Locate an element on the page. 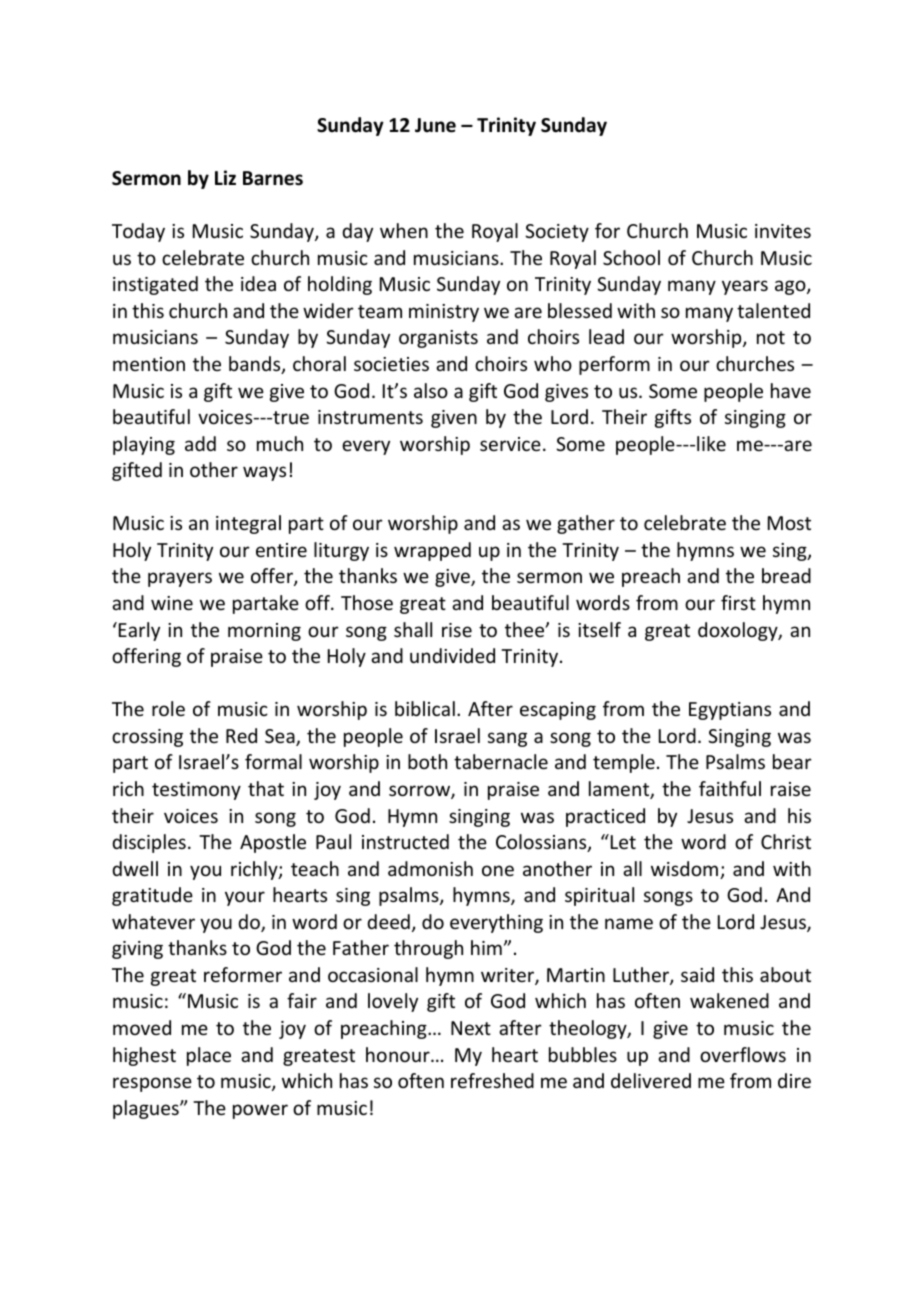  invites is located at coordinates (783, 231).
